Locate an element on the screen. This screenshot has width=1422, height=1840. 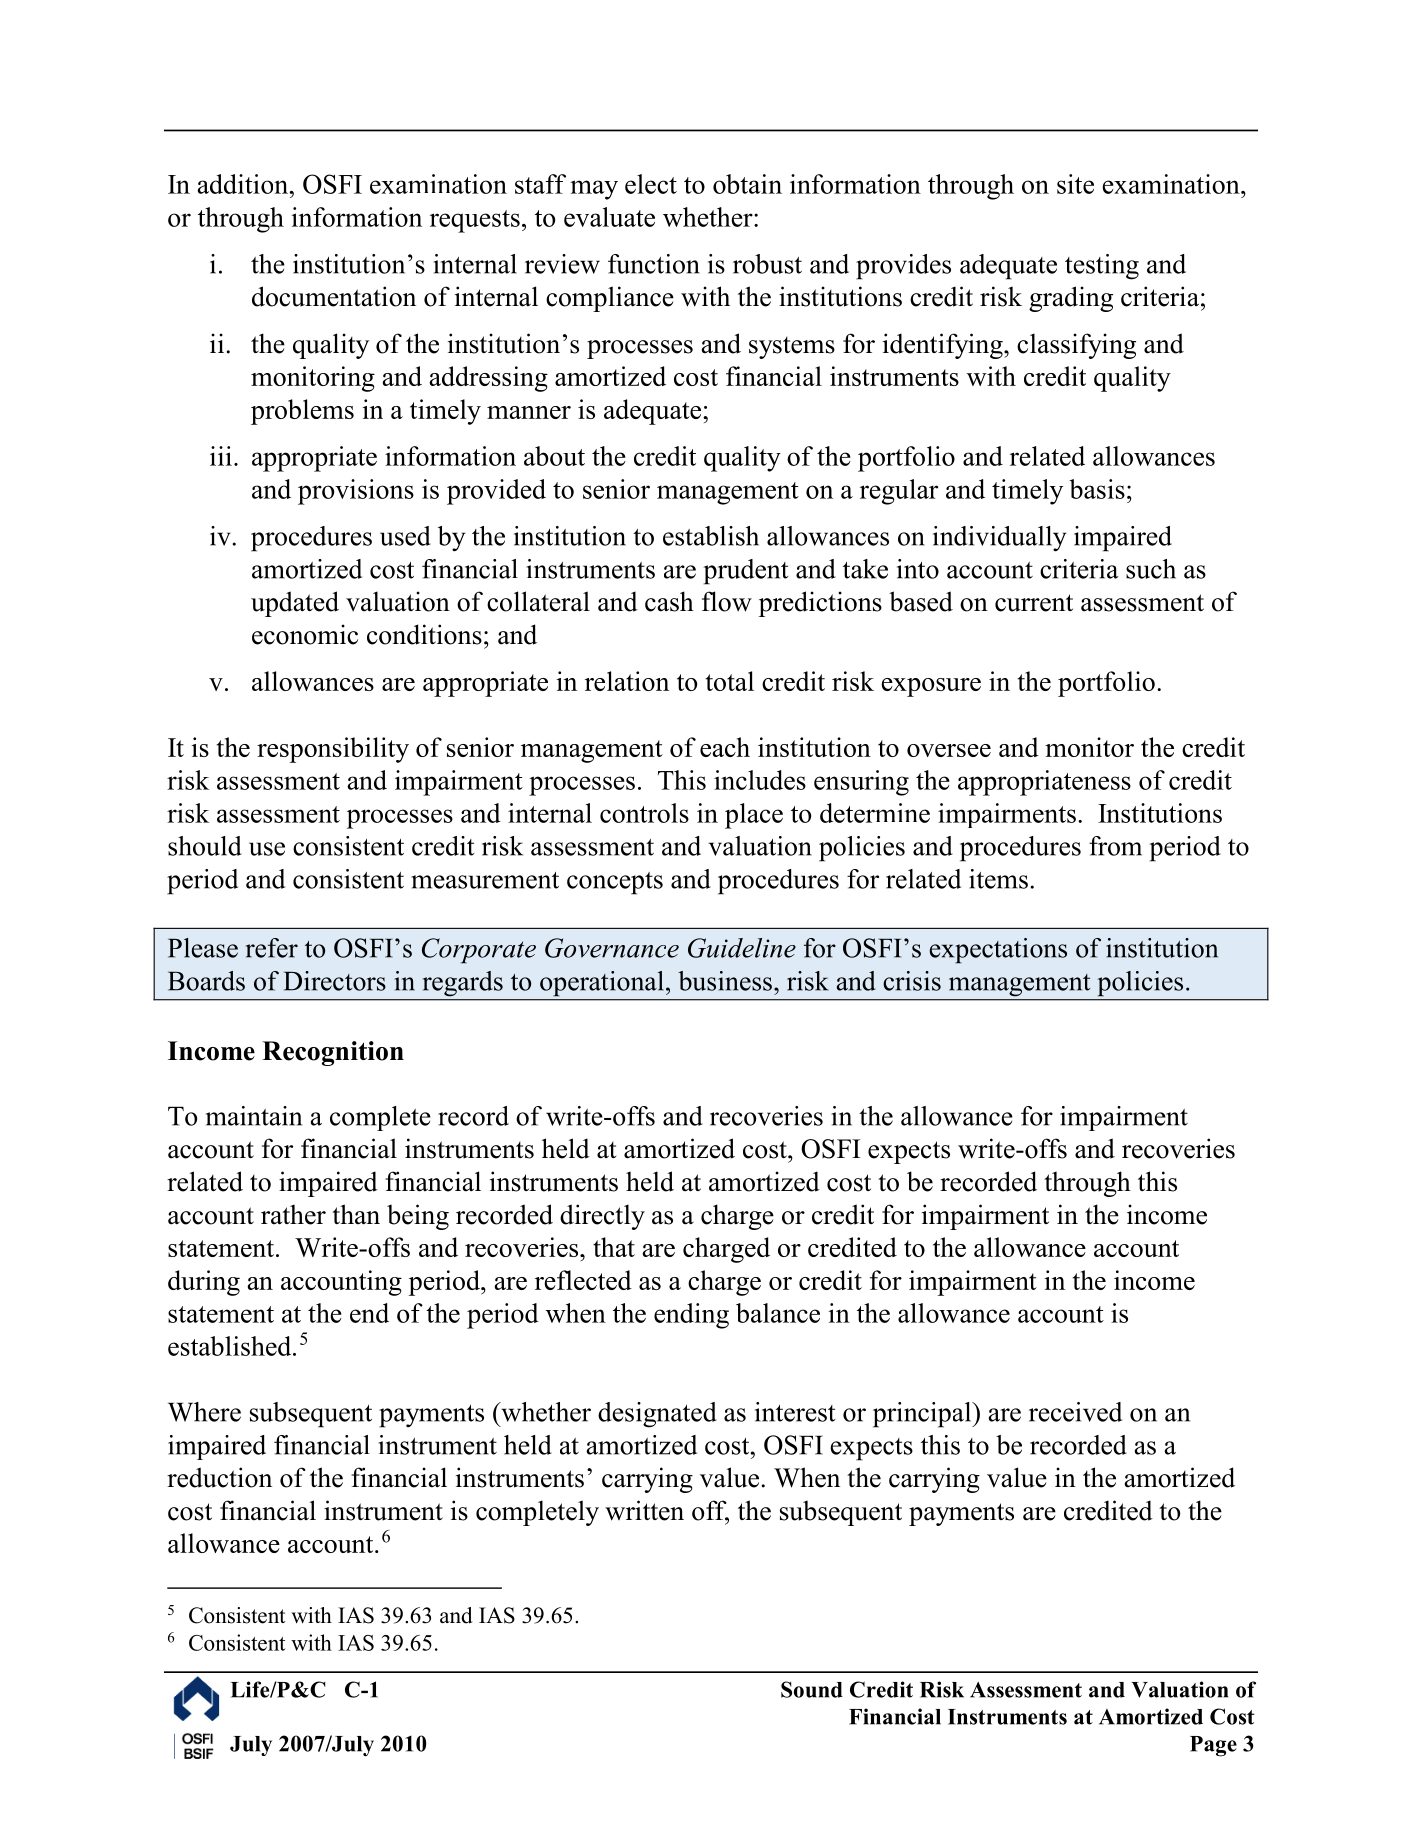
Page is located at coordinates (1213, 1746).
